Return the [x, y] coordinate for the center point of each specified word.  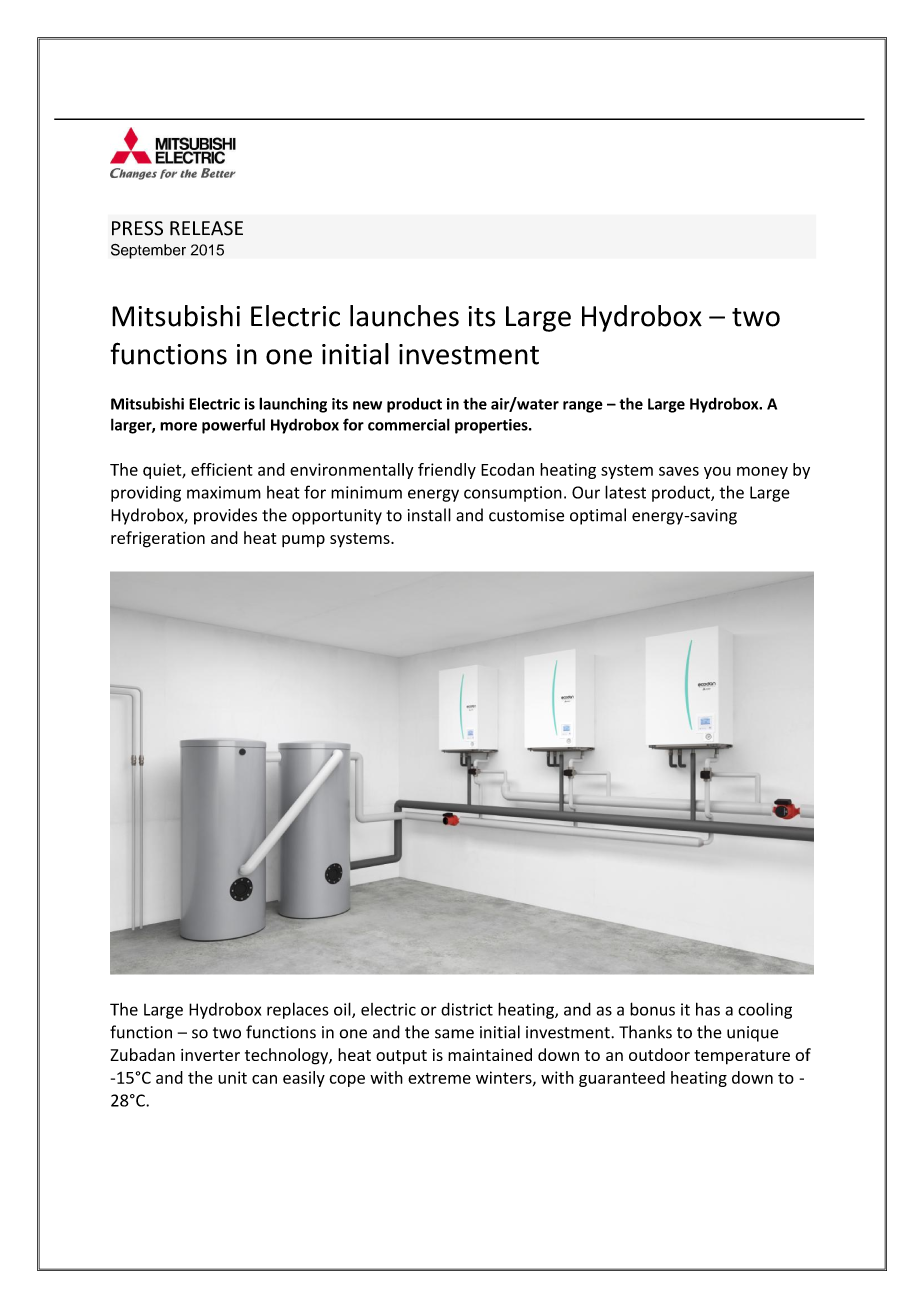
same [454, 1034]
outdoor [659, 1054]
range [583, 407]
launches [404, 316]
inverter [210, 1055]
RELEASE [206, 228]
